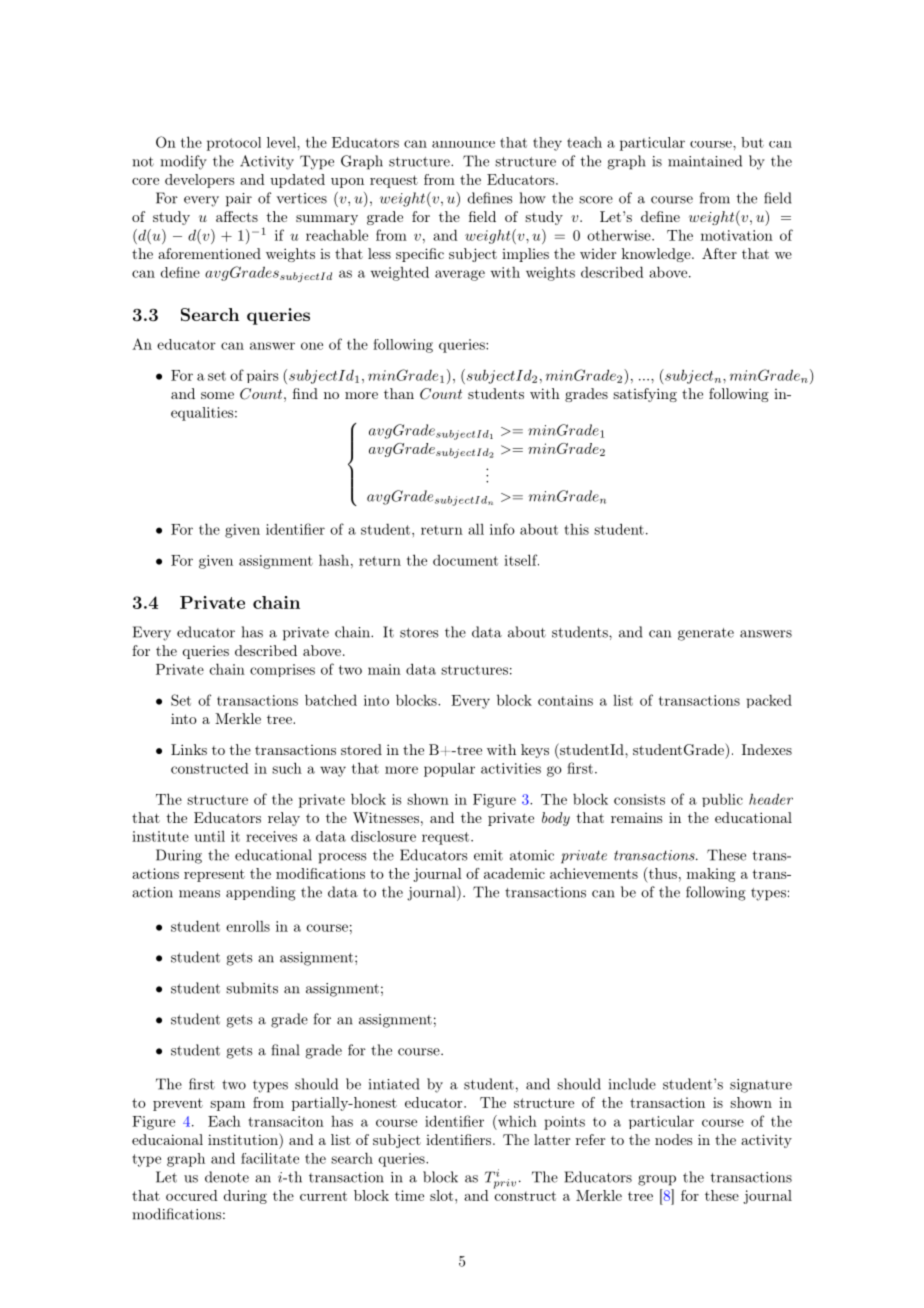 Image resolution: width=924 pixels, height=1308 pixels. Describe the element at coordinates (706, 634) in the page. I see `generate` at that location.
